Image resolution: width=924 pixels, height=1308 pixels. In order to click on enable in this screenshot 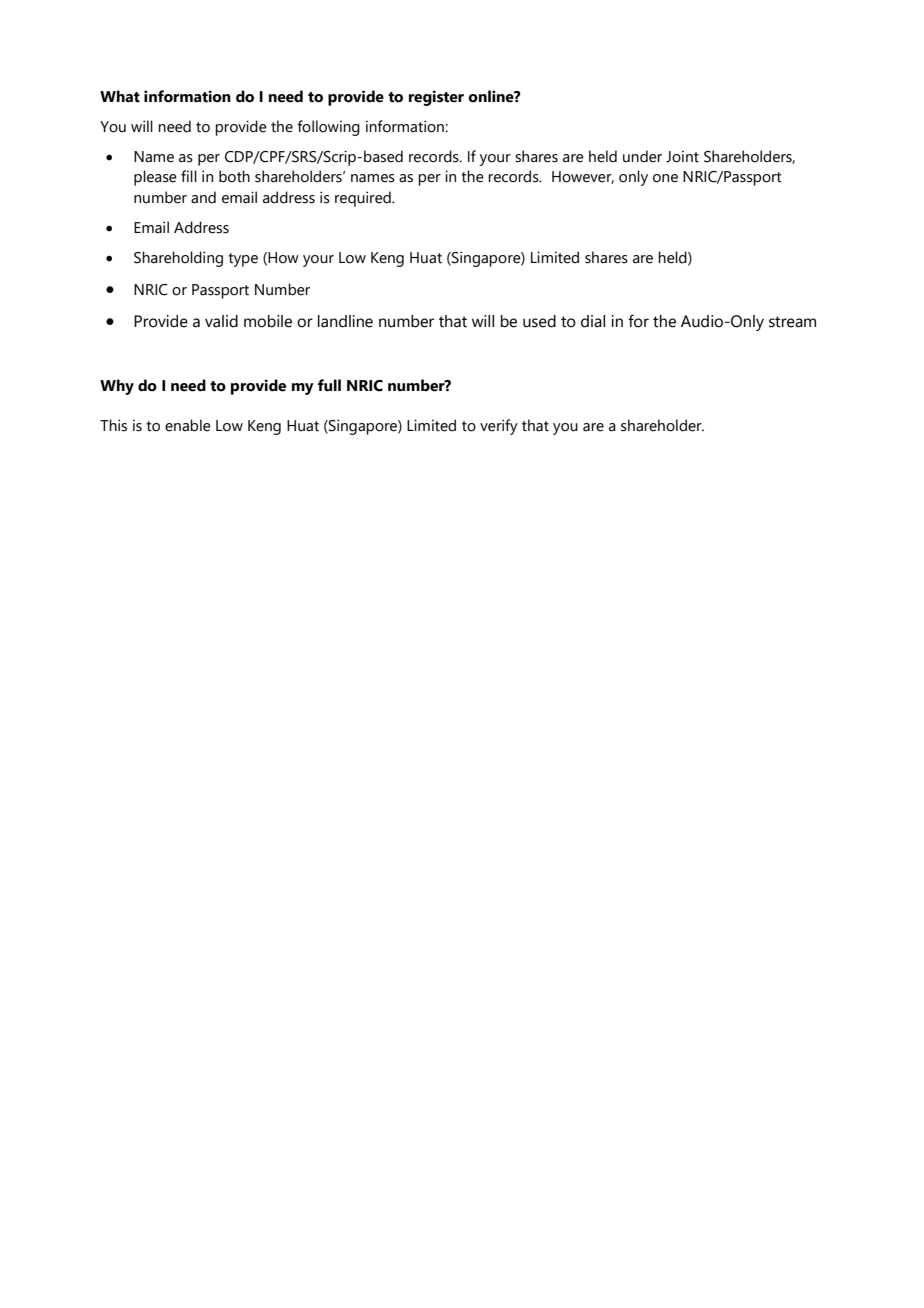, I will do `click(188, 425)`.
